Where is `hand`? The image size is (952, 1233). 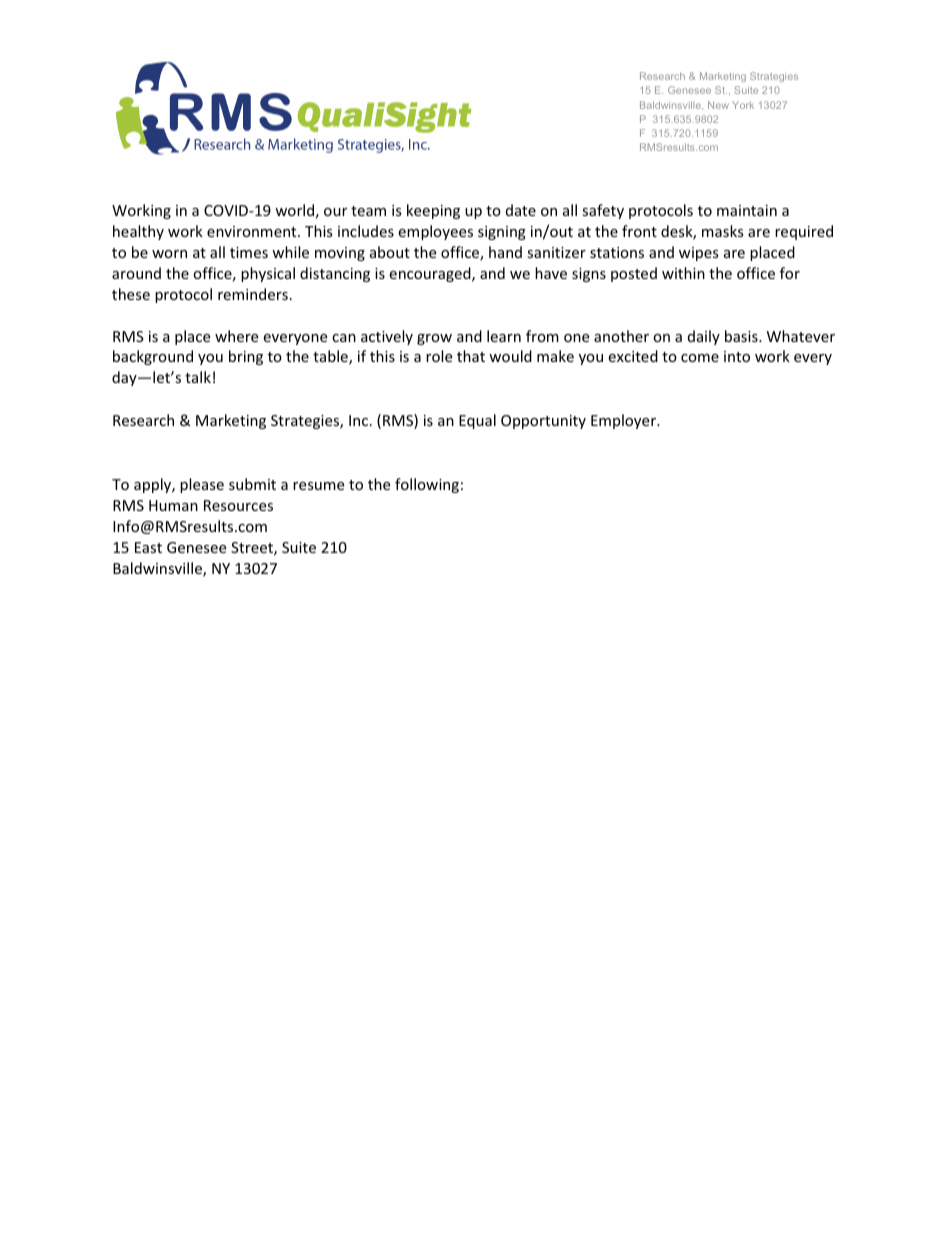 hand is located at coordinates (505, 252).
